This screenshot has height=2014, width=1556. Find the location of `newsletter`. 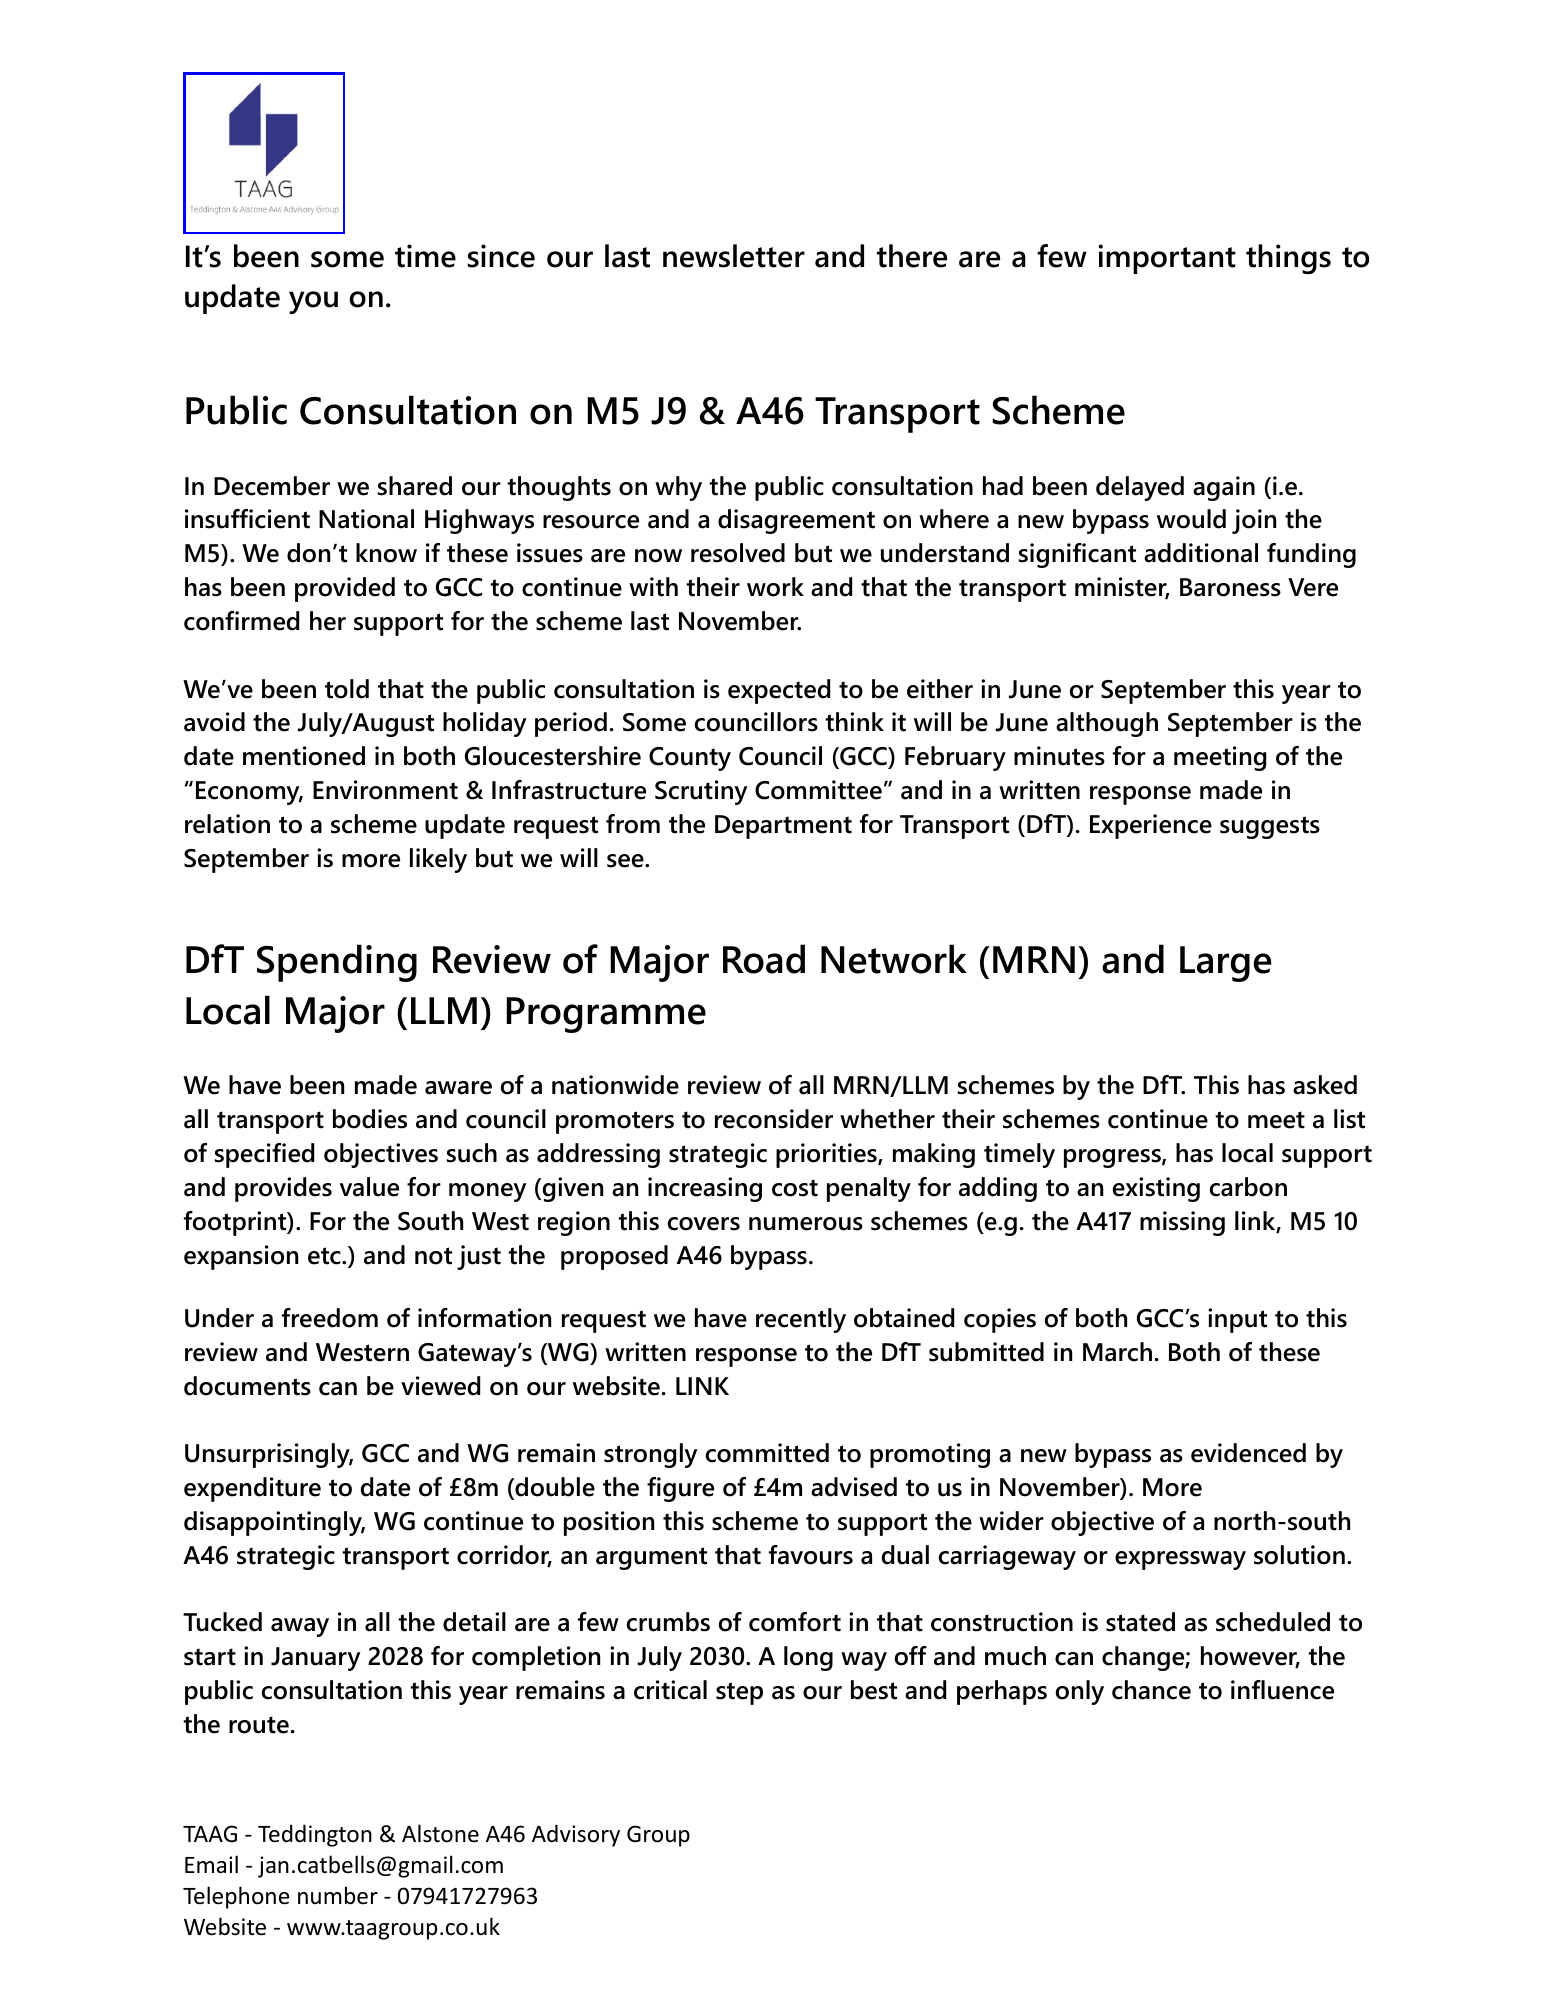

newsletter is located at coordinates (734, 256).
